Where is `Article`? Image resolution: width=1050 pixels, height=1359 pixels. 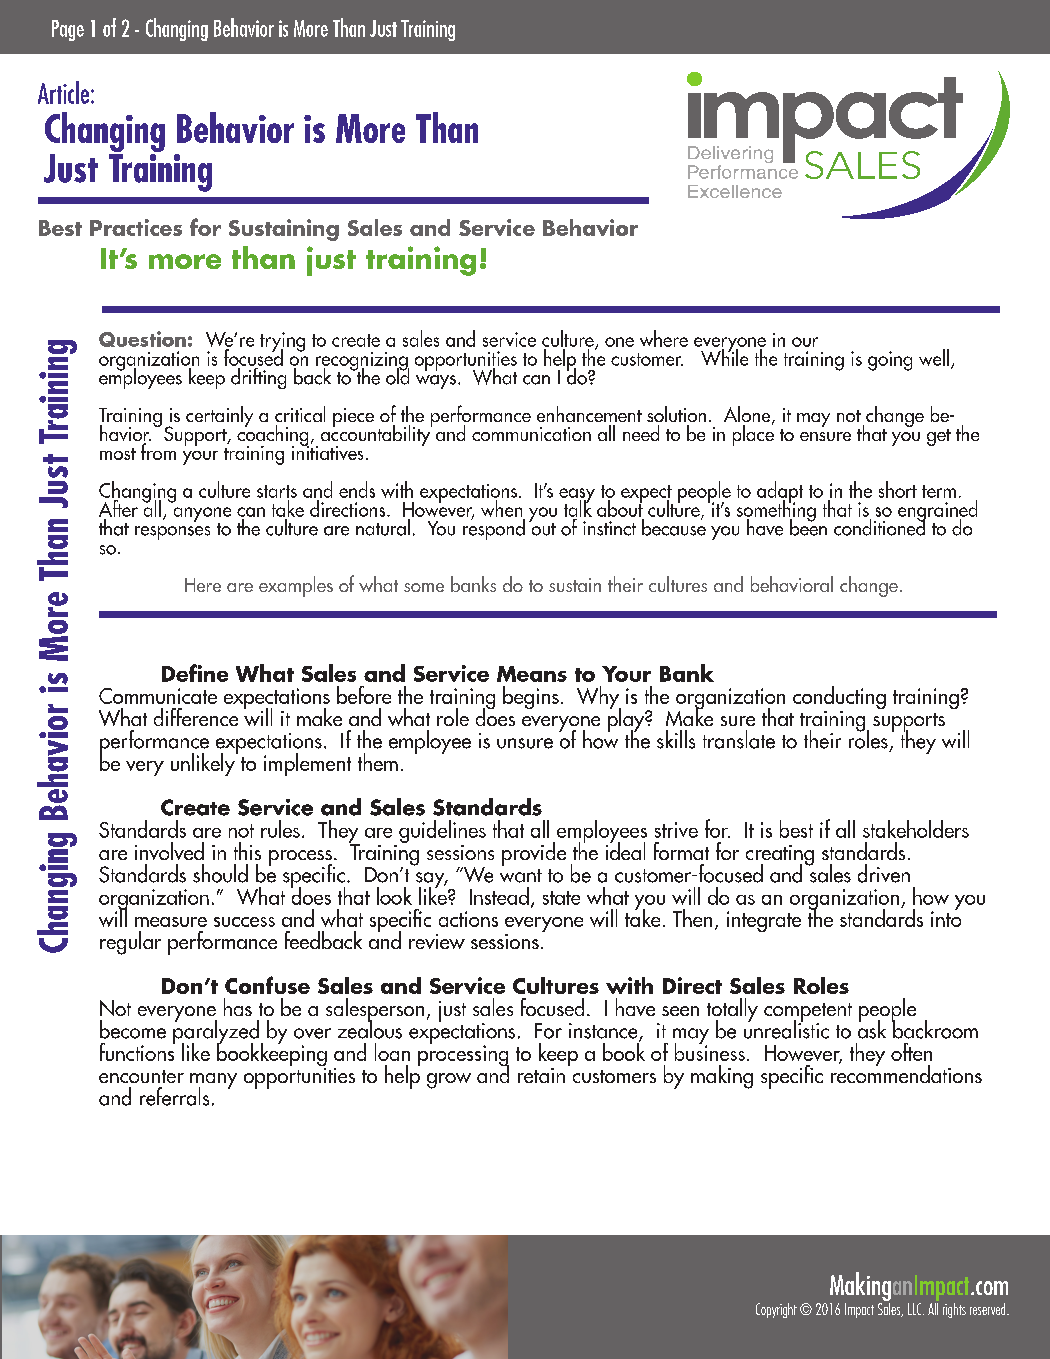 Article is located at coordinates (65, 92).
